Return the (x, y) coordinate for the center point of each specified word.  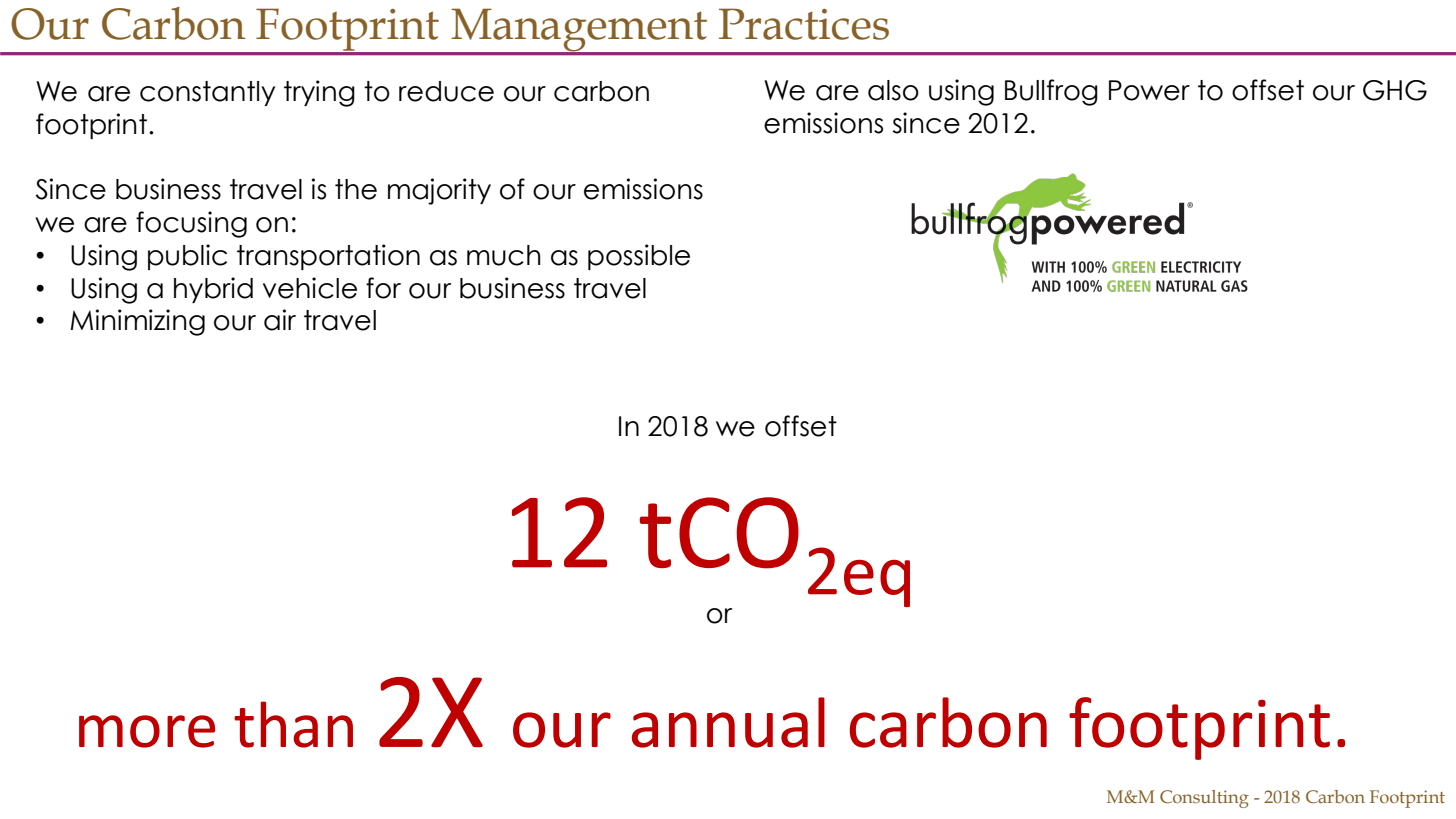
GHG (1395, 90)
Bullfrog (1051, 92)
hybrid (213, 290)
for (383, 288)
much (504, 255)
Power (1149, 90)
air (280, 320)
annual (728, 722)
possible (639, 257)
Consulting (1204, 799)
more (147, 731)
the (356, 189)
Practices (804, 24)
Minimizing (137, 322)
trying (319, 93)
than (293, 724)
